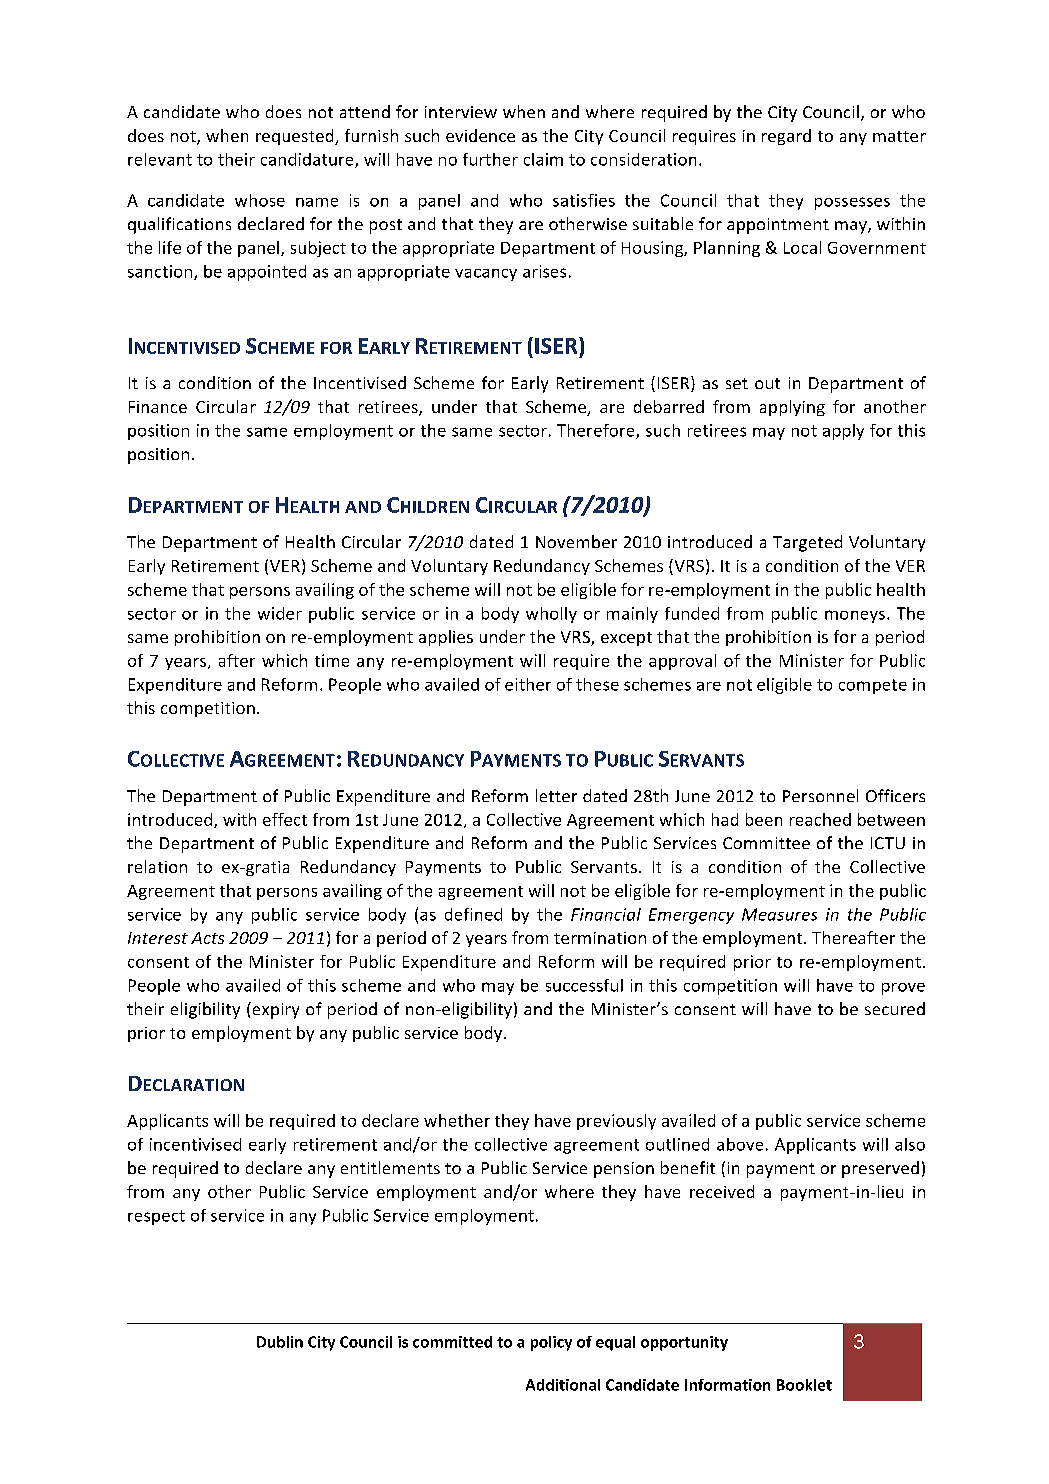 The height and width of the screenshot is (1484, 1049). I want to click on claim, so click(543, 159).
